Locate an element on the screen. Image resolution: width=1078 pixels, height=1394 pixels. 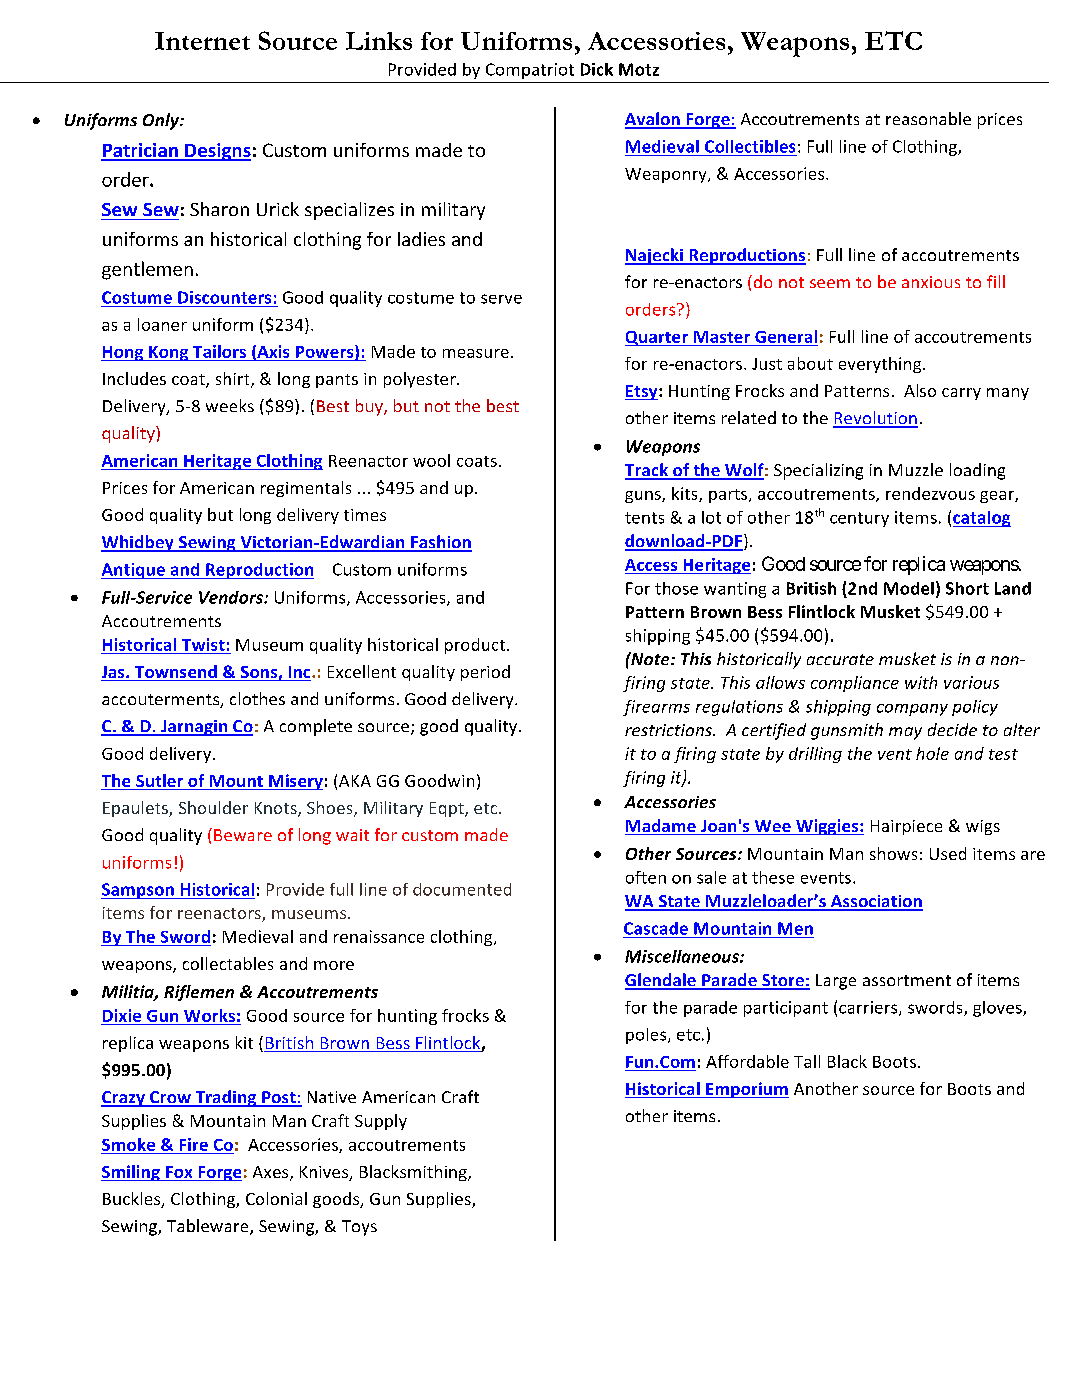
Compatriot is located at coordinates (530, 71).
